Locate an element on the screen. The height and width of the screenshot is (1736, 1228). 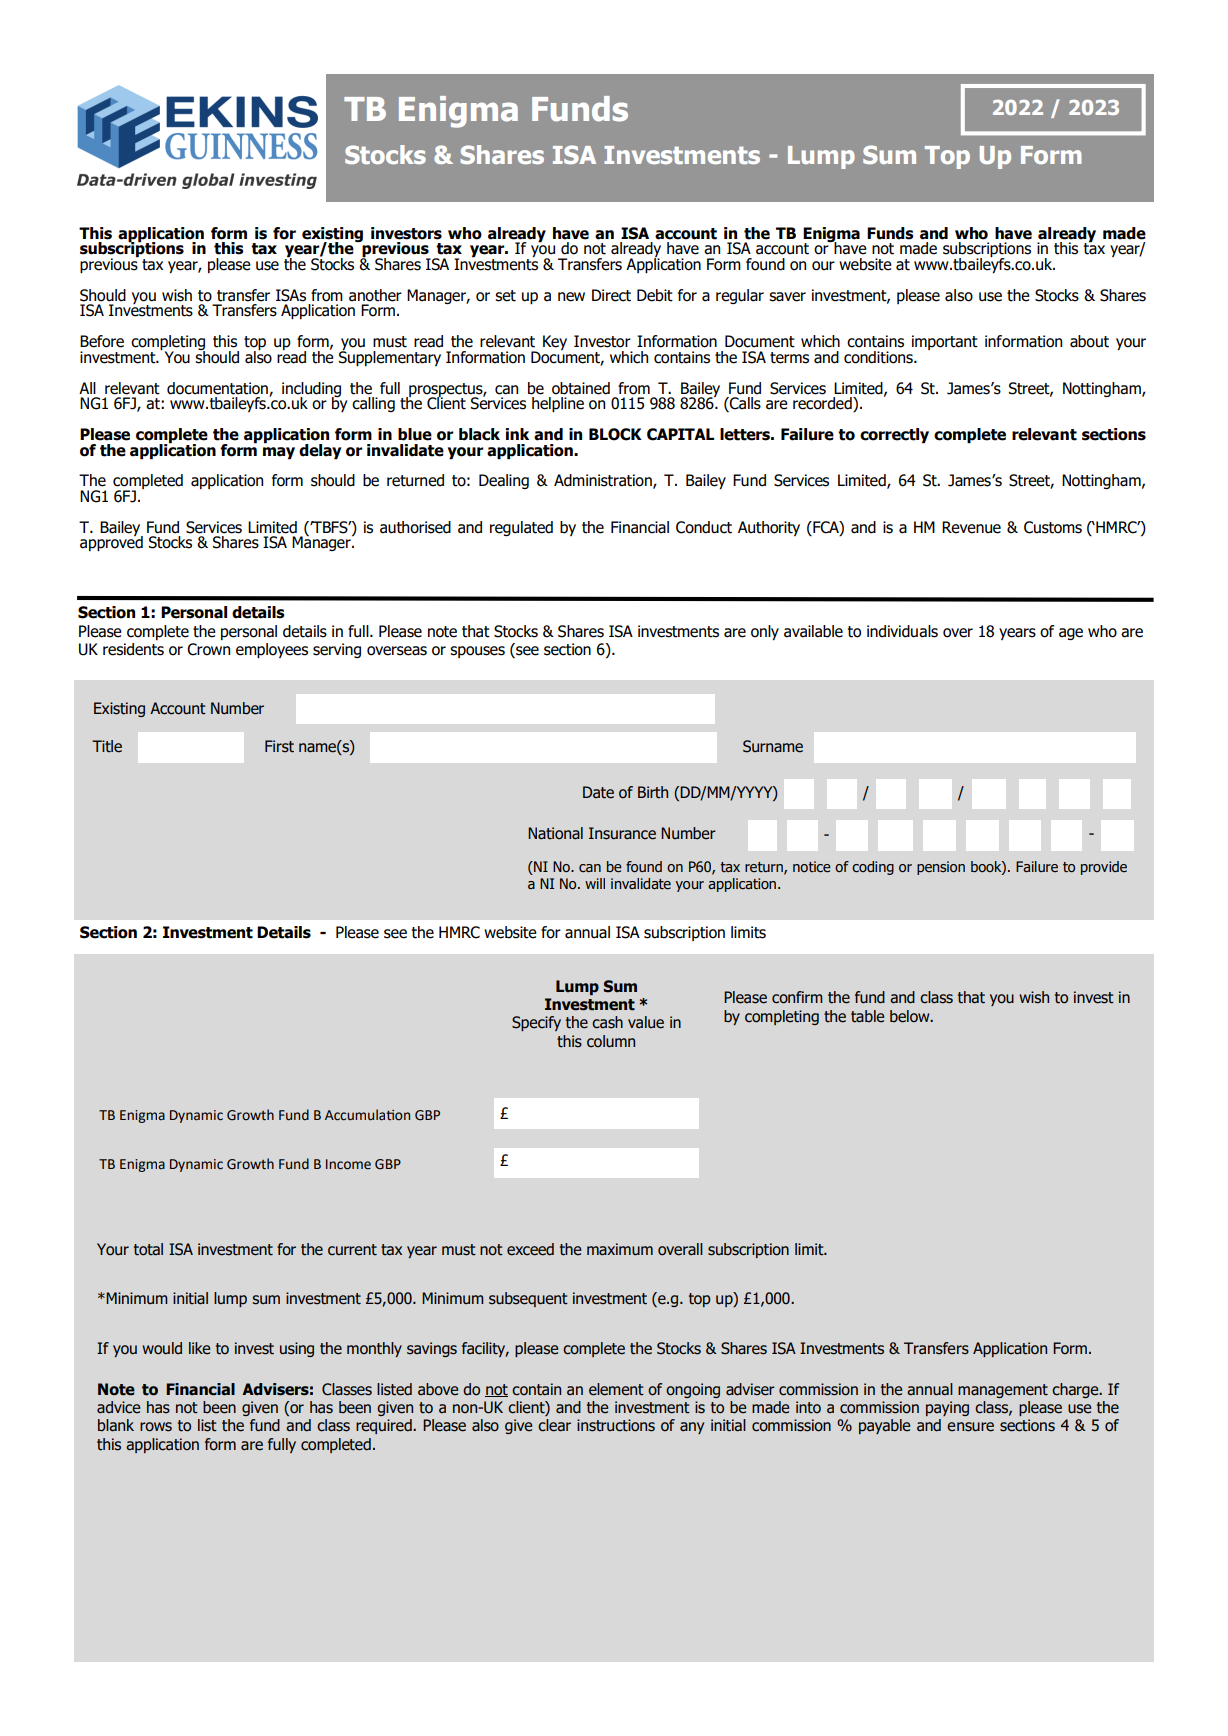
First is located at coordinates (279, 746).
